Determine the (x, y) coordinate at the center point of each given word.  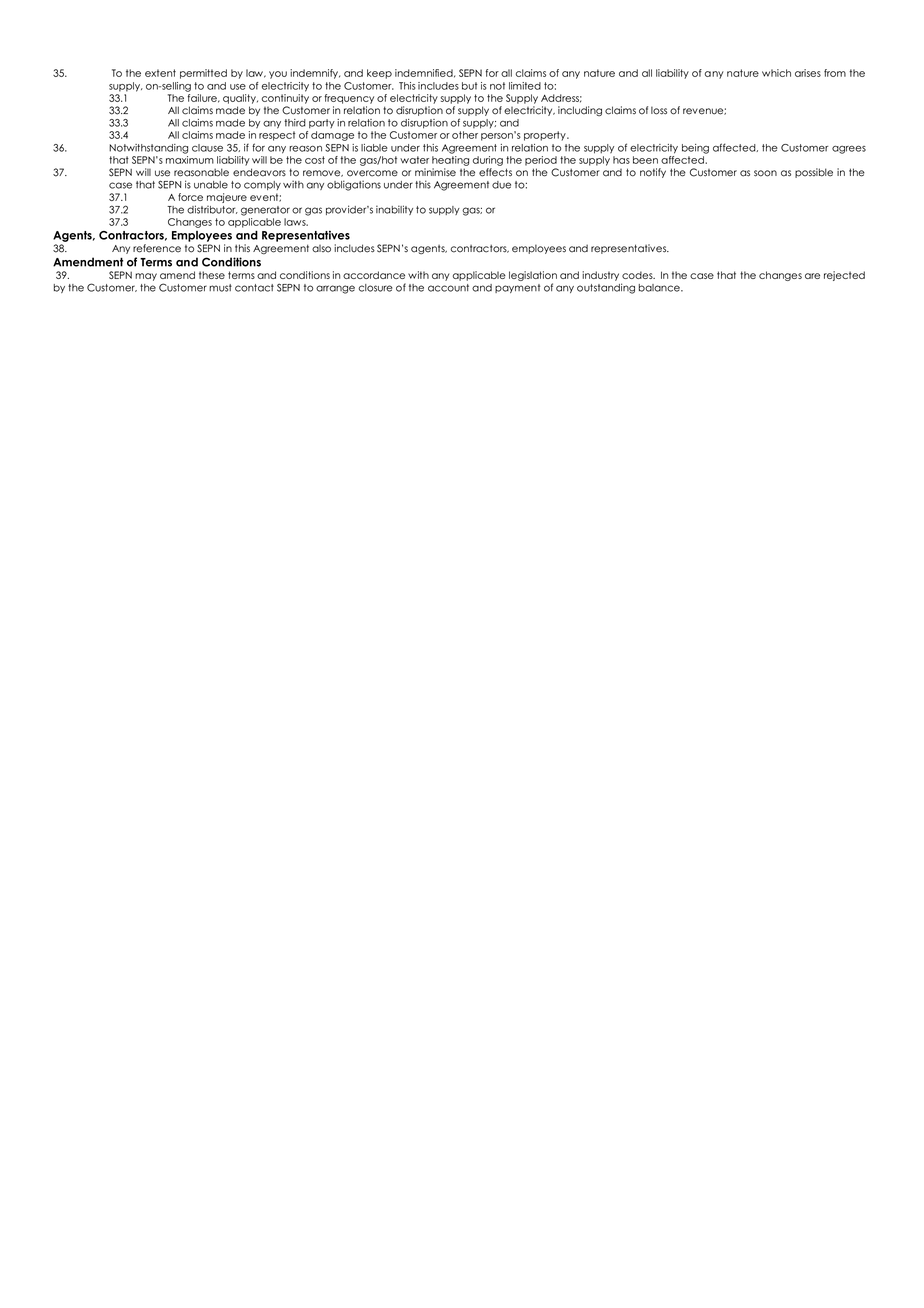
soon (765, 173)
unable (211, 185)
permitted (203, 74)
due (501, 185)
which (776, 73)
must (220, 288)
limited (525, 86)
